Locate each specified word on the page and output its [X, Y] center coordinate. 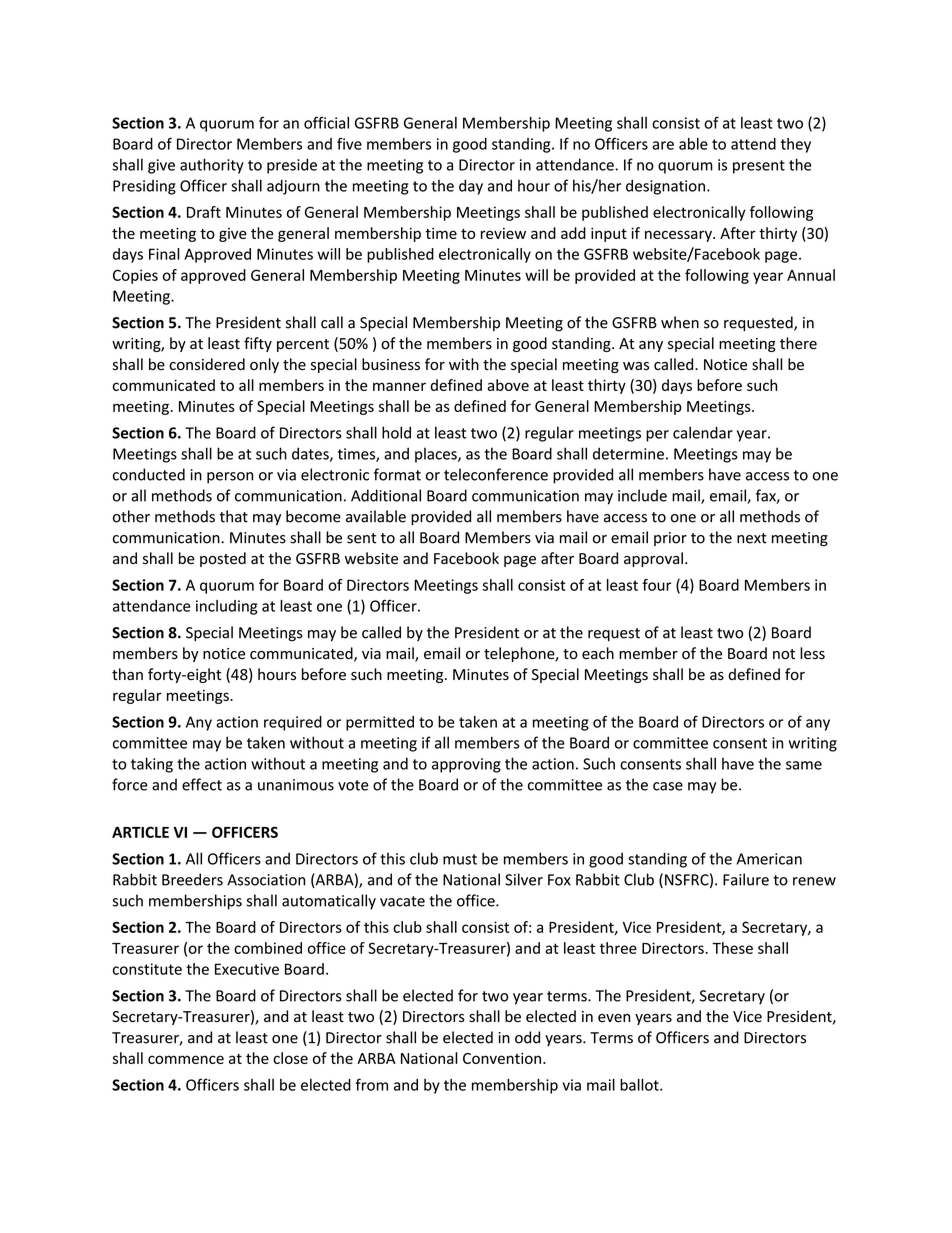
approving [466, 765]
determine [628, 453]
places [437, 455]
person [230, 478]
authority [212, 166]
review [503, 233]
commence [186, 1059]
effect [202, 784]
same [804, 765]
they [796, 145]
